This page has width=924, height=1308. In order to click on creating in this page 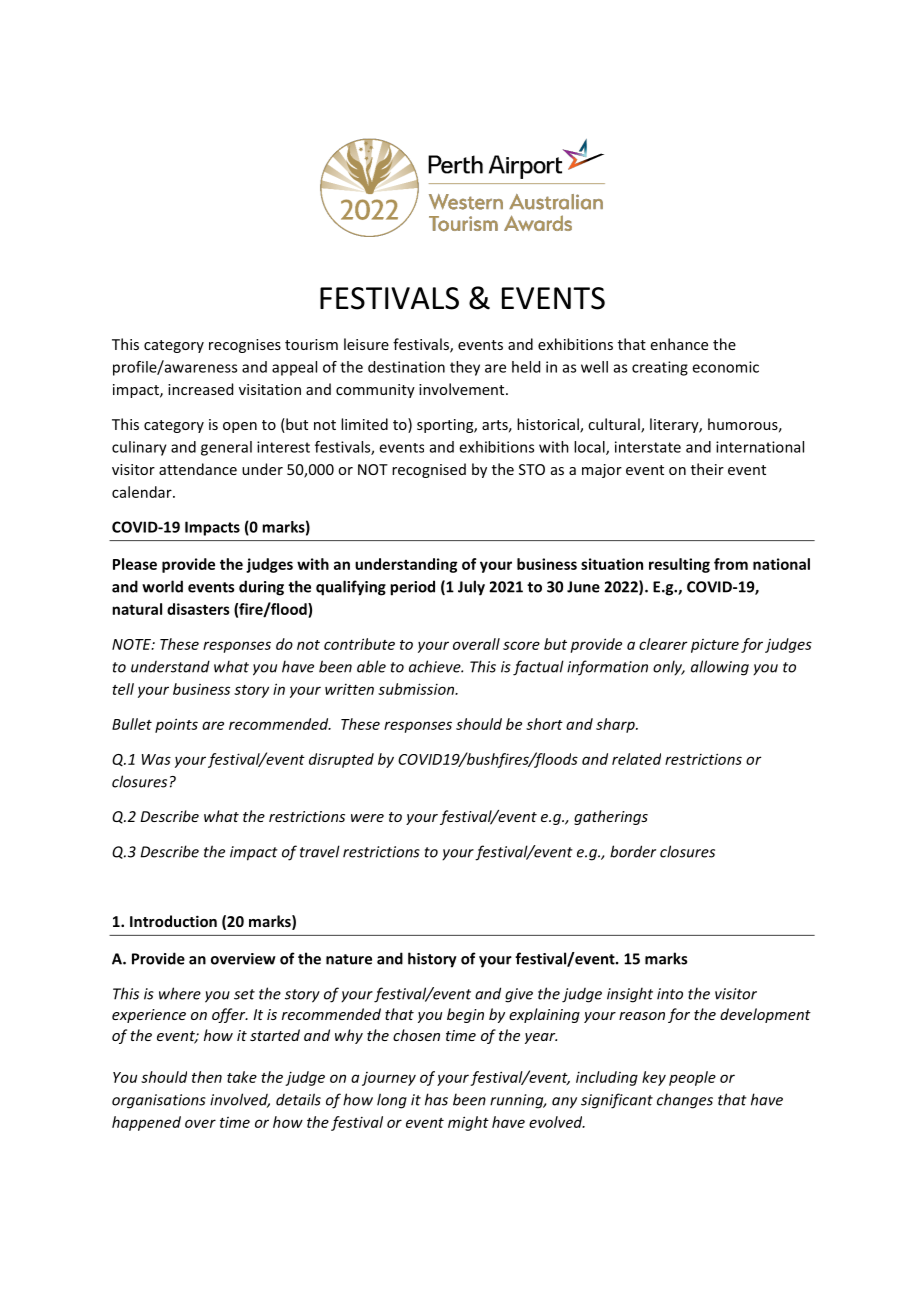, I will do `click(660, 368)`.
